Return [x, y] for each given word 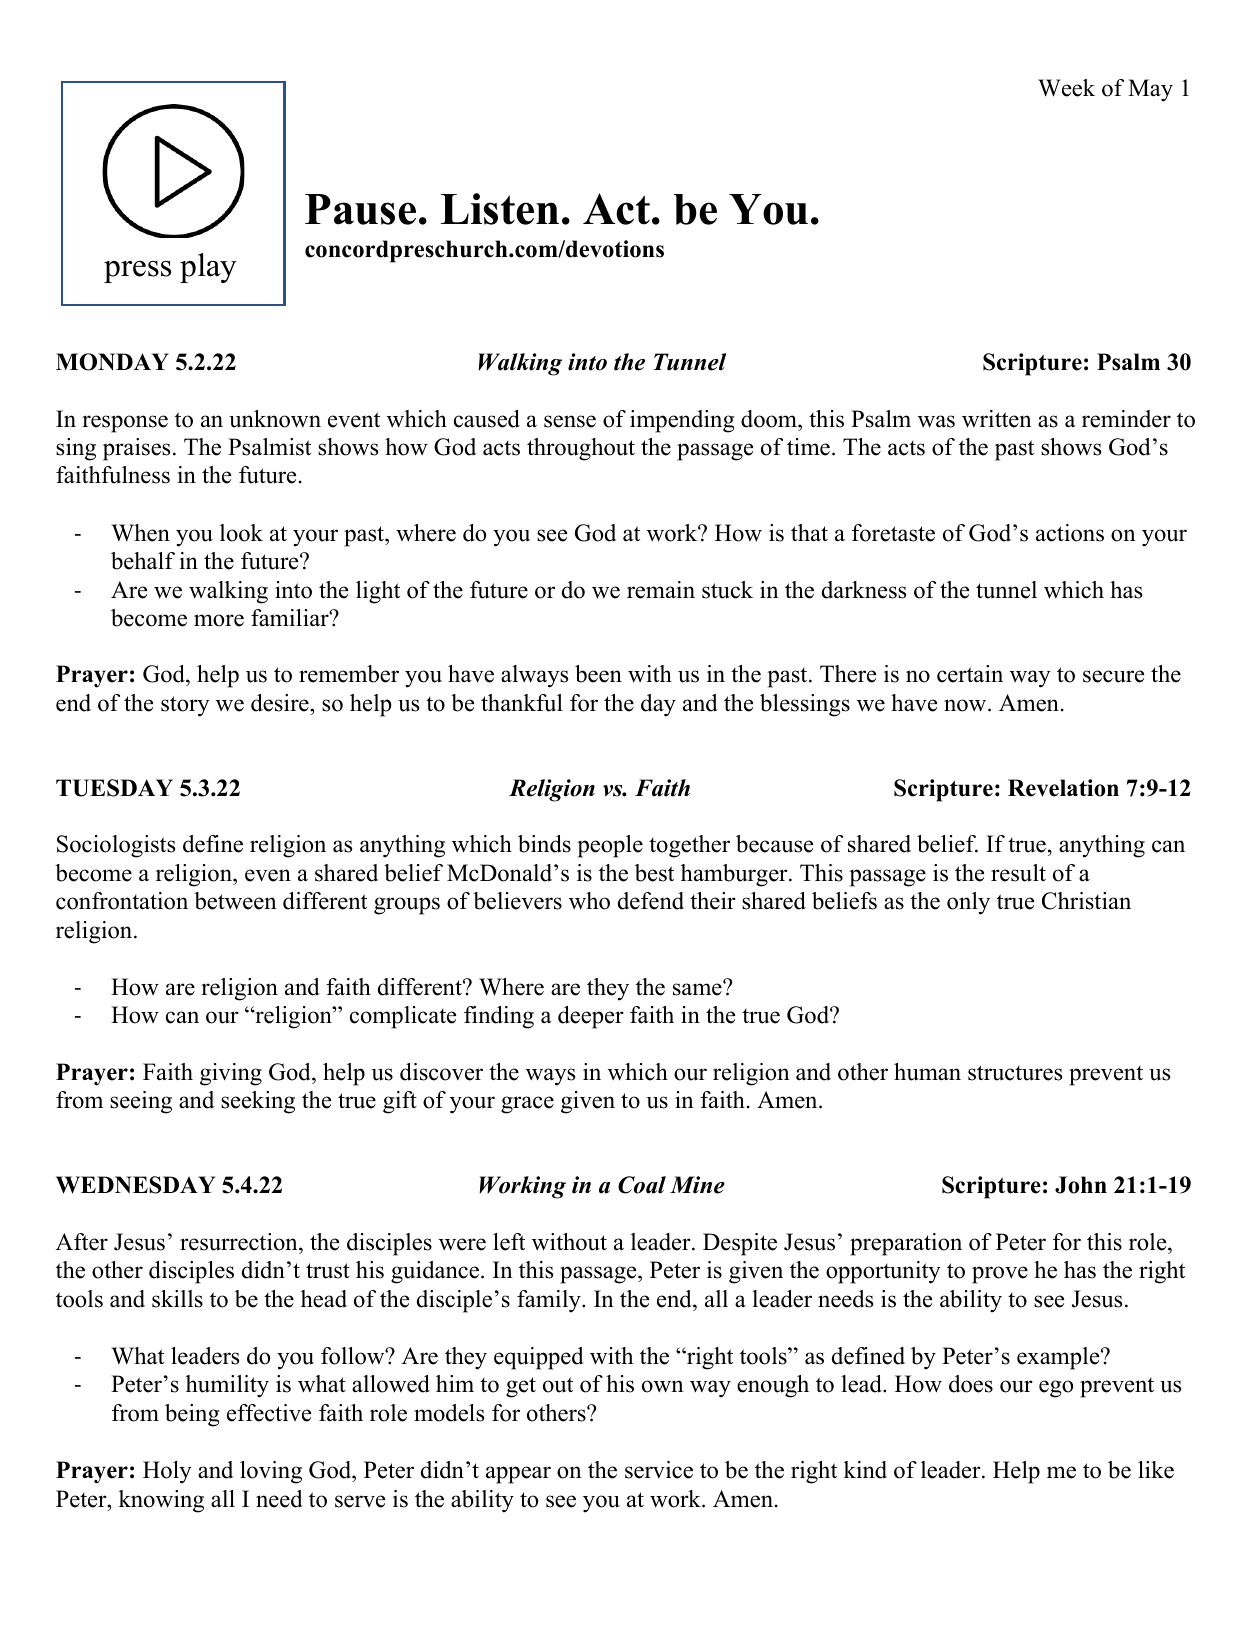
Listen [500, 209]
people [610, 846]
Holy [167, 1472]
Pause [360, 209]
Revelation [1063, 788]
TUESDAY [114, 788]
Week [1066, 88]
